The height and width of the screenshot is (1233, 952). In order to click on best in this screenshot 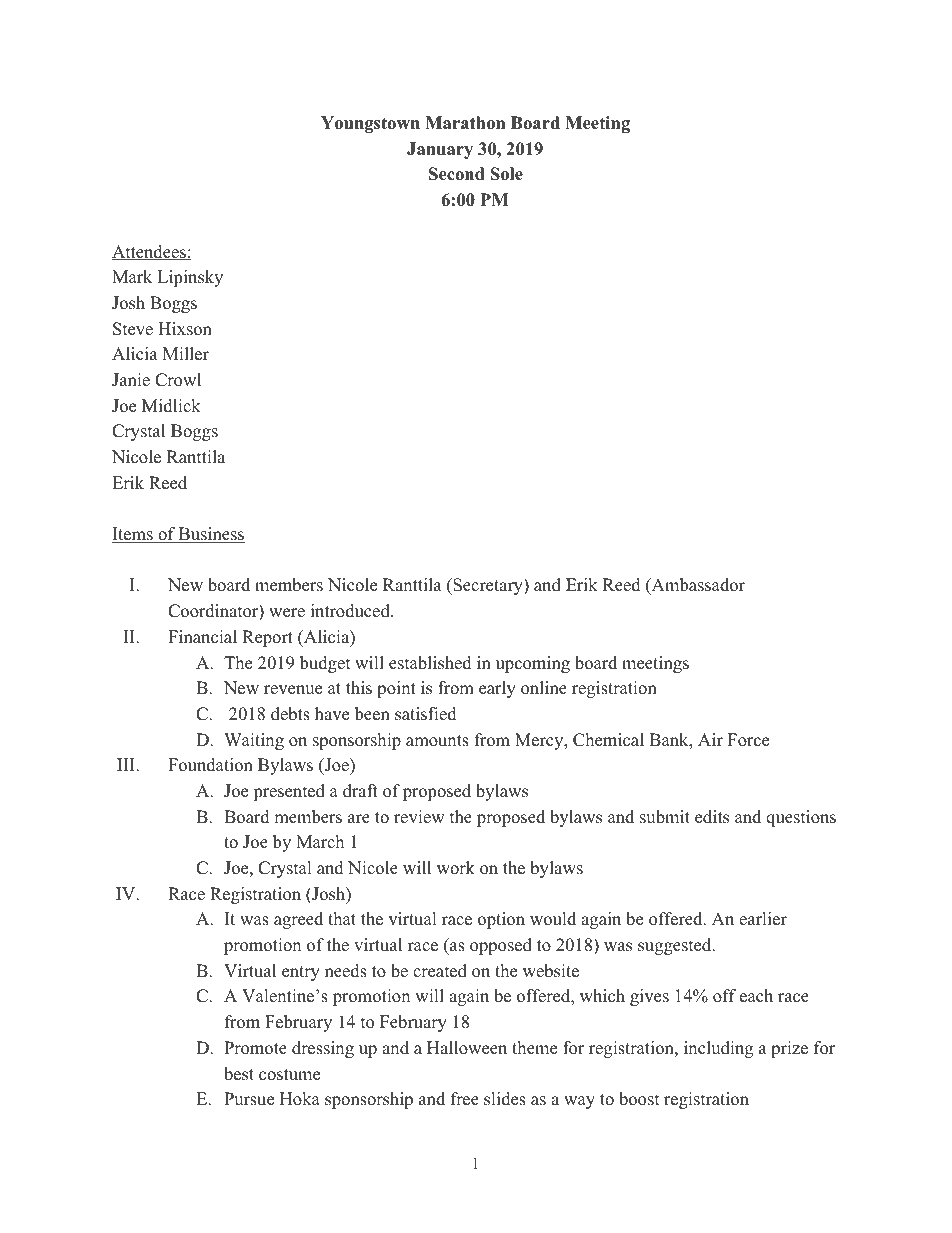, I will do `click(239, 1074)`.
